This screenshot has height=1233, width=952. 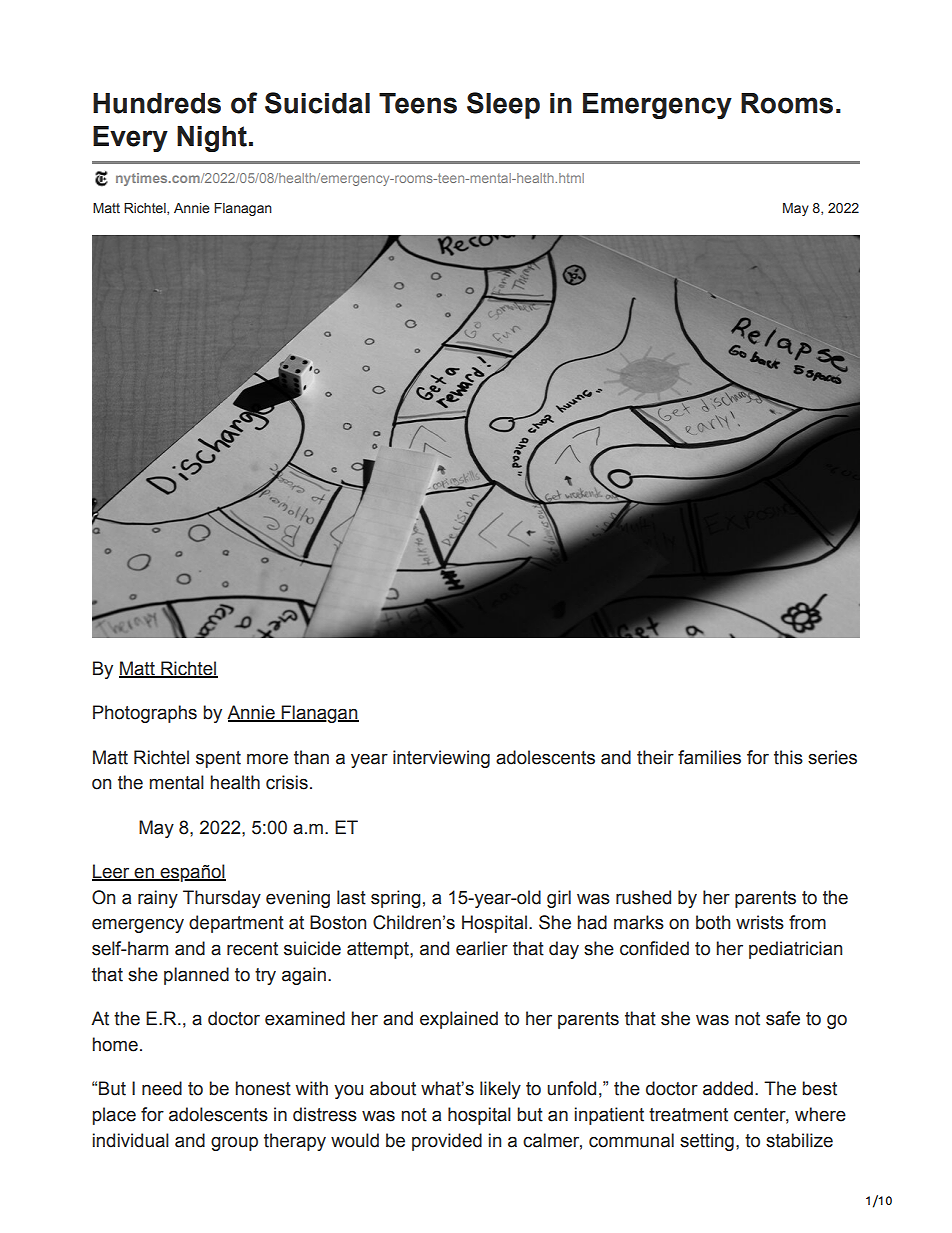 I want to click on need, so click(x=162, y=1088).
